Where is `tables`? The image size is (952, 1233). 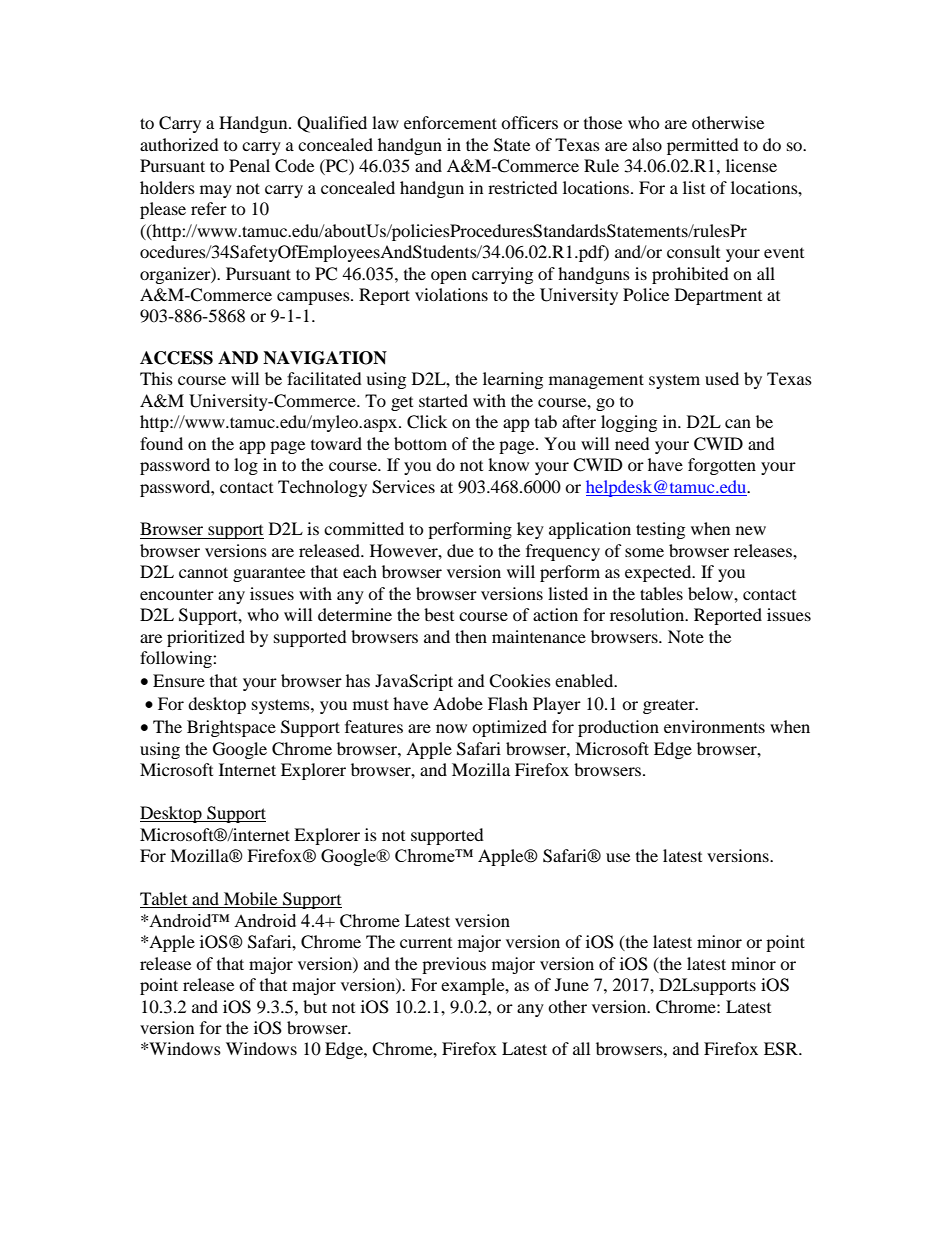 tables is located at coordinates (661, 593).
